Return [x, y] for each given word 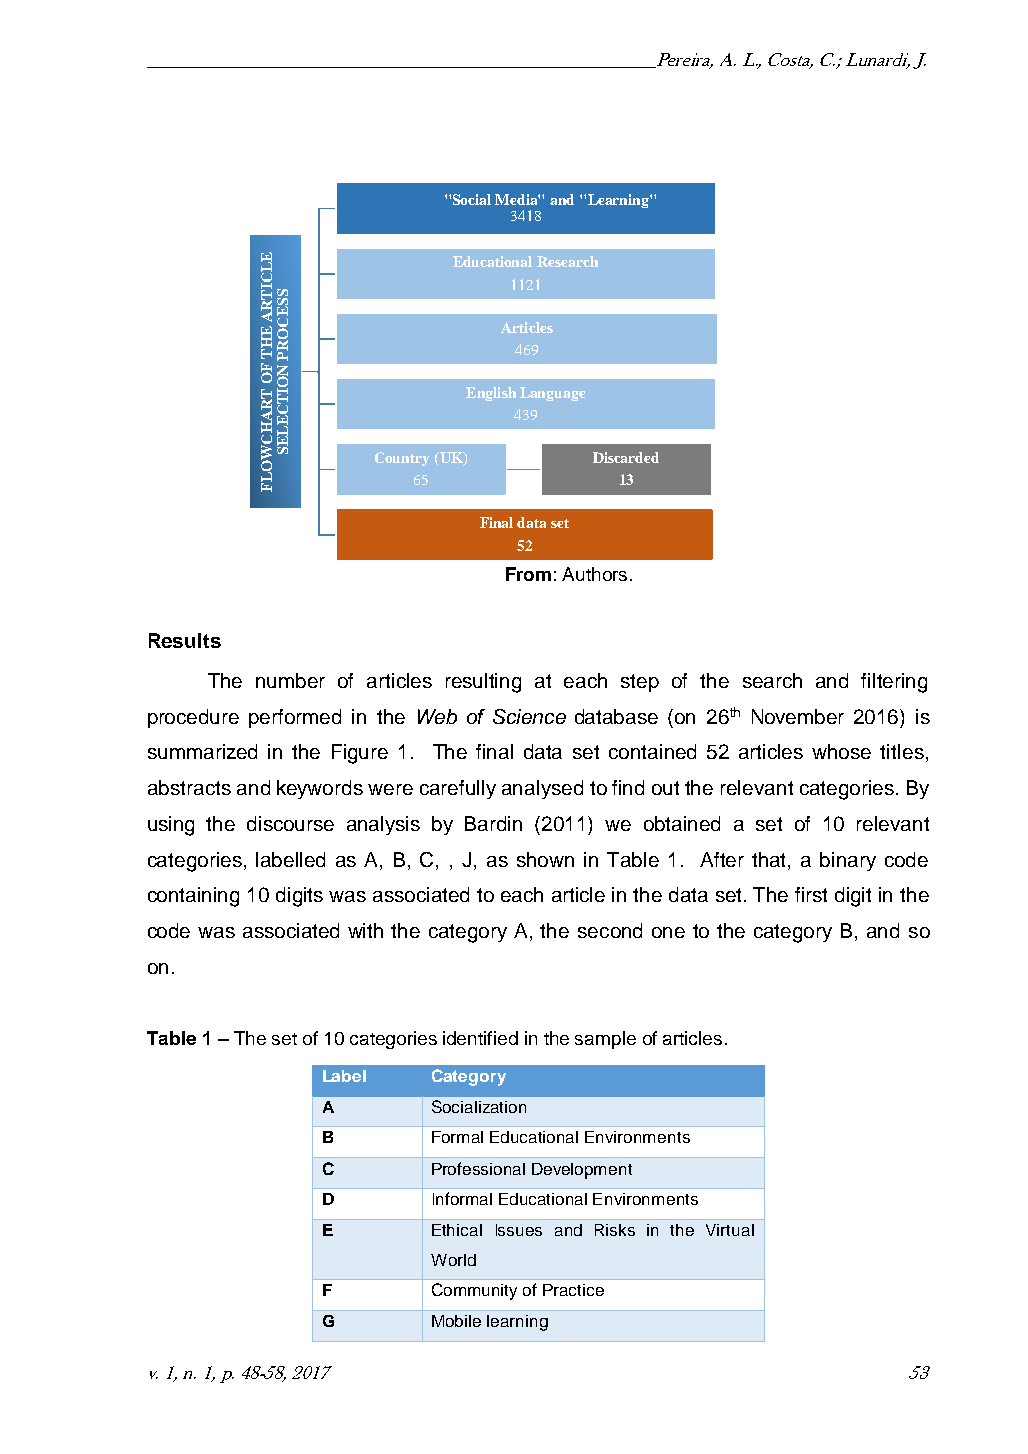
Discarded [626, 457]
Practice [573, 1290]
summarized [202, 751]
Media [517, 199]
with [365, 930]
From [528, 574]
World [453, 1260]
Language [552, 394]
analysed [542, 789]
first [811, 894]
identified [480, 1038]
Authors [594, 574]
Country [402, 459]
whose [841, 751]
